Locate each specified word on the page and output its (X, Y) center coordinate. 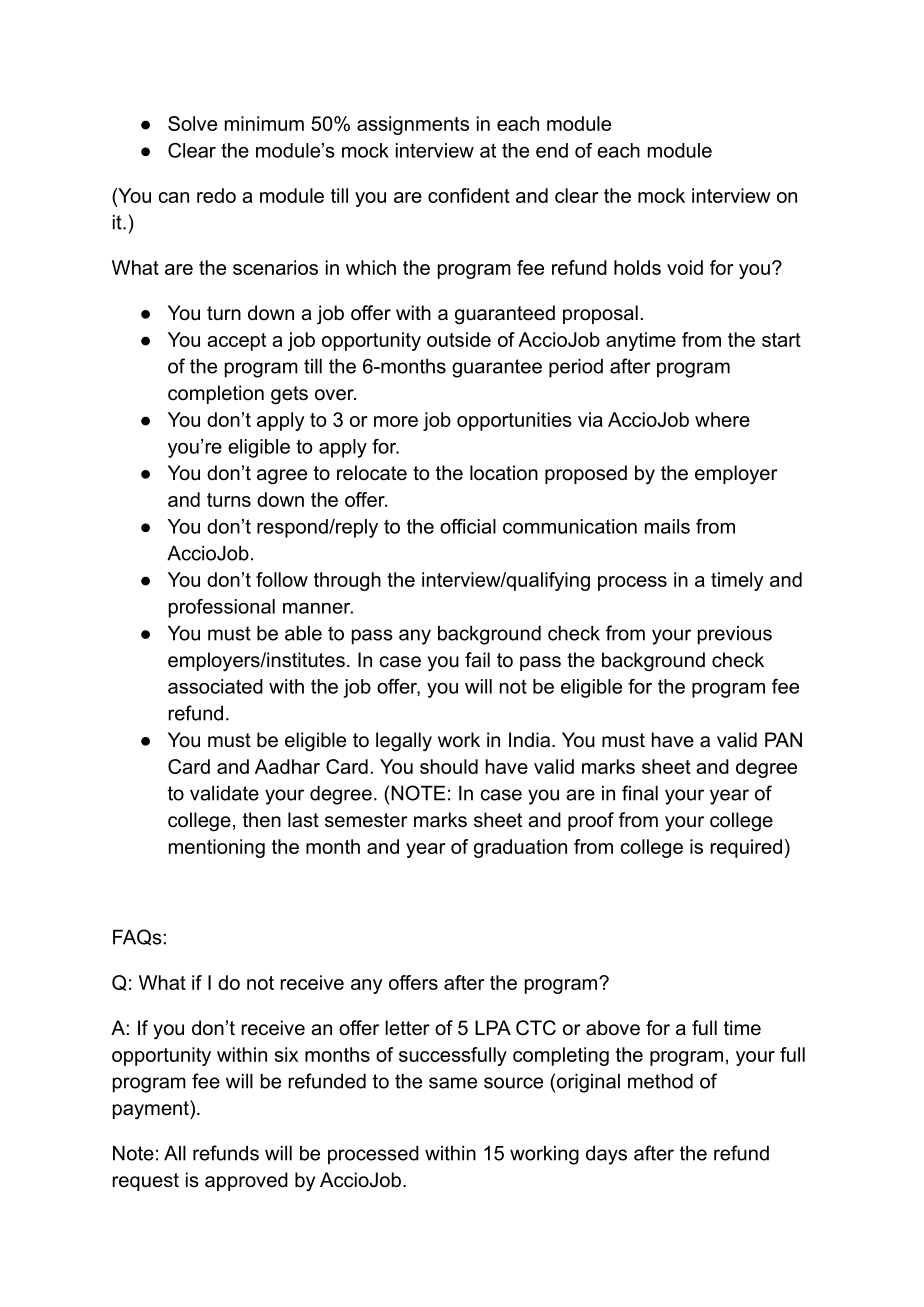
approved (246, 1181)
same (453, 1083)
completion (216, 394)
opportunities (514, 421)
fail (477, 660)
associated (215, 686)
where (722, 419)
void (685, 267)
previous (735, 635)
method (660, 1081)
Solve (192, 123)
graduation (520, 848)
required (746, 848)
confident (469, 195)
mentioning (217, 848)
